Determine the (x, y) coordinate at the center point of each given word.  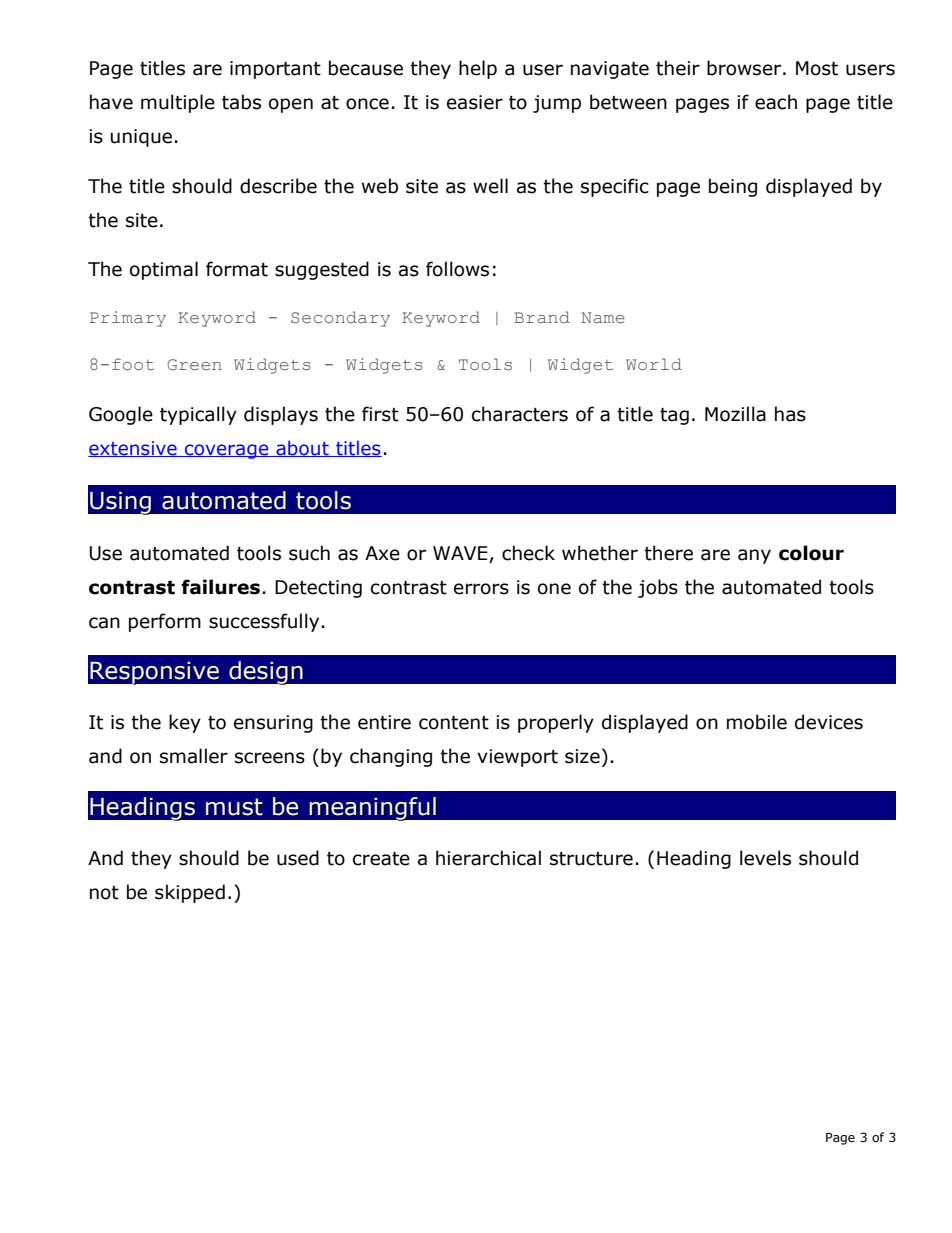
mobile (757, 722)
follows (457, 269)
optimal (164, 270)
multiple (178, 103)
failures (220, 587)
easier (475, 102)
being (733, 187)
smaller (194, 756)
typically (198, 415)
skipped (190, 893)
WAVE (460, 553)
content (454, 723)
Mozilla (735, 414)
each (776, 102)
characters (520, 414)
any (754, 556)
